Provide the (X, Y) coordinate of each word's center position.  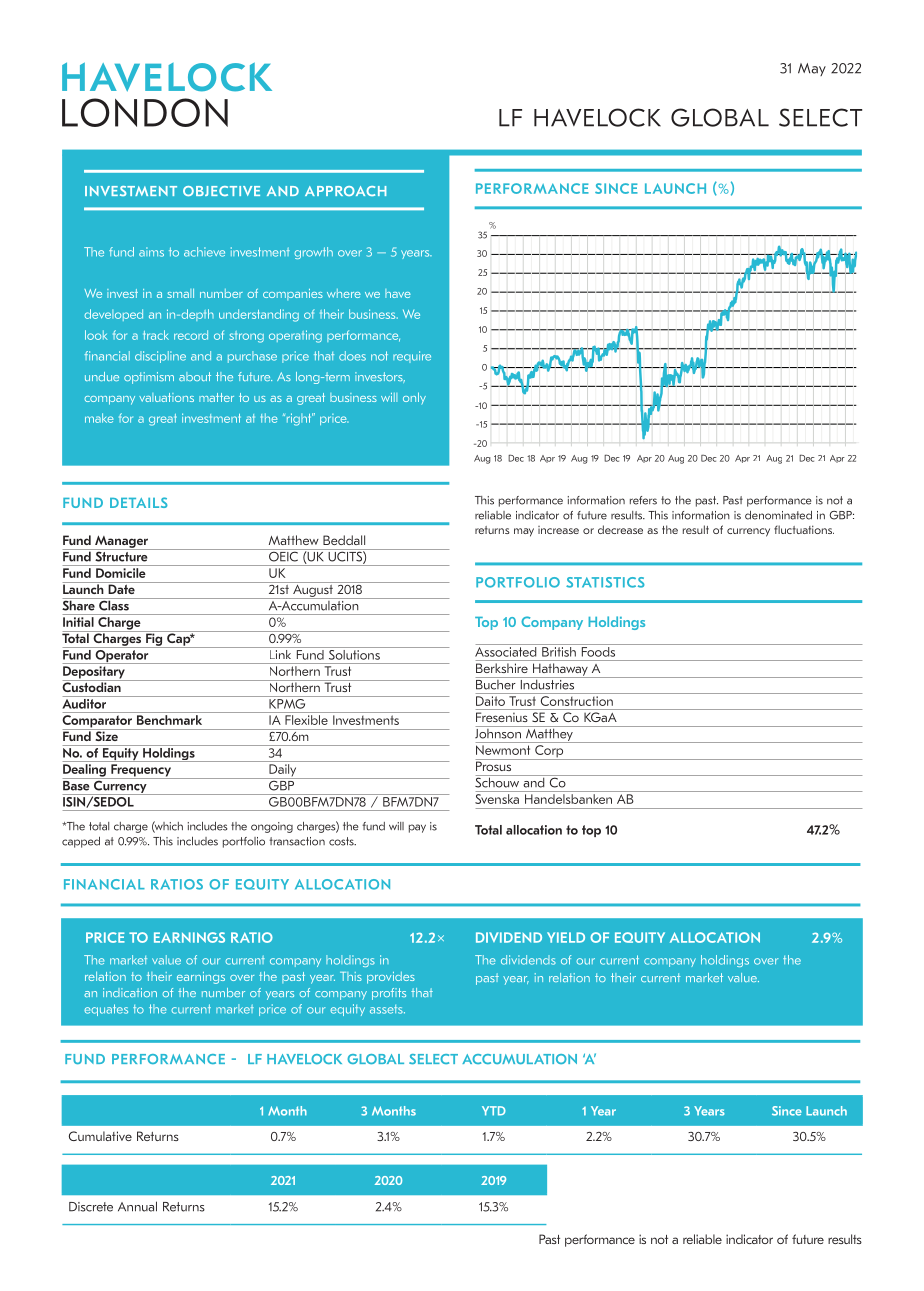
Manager (121, 542)
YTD (494, 1111)
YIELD (566, 937)
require (412, 357)
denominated (778, 515)
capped (81, 842)
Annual (137, 1206)
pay (417, 828)
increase (558, 530)
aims (151, 252)
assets (387, 1009)
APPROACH (345, 191)
